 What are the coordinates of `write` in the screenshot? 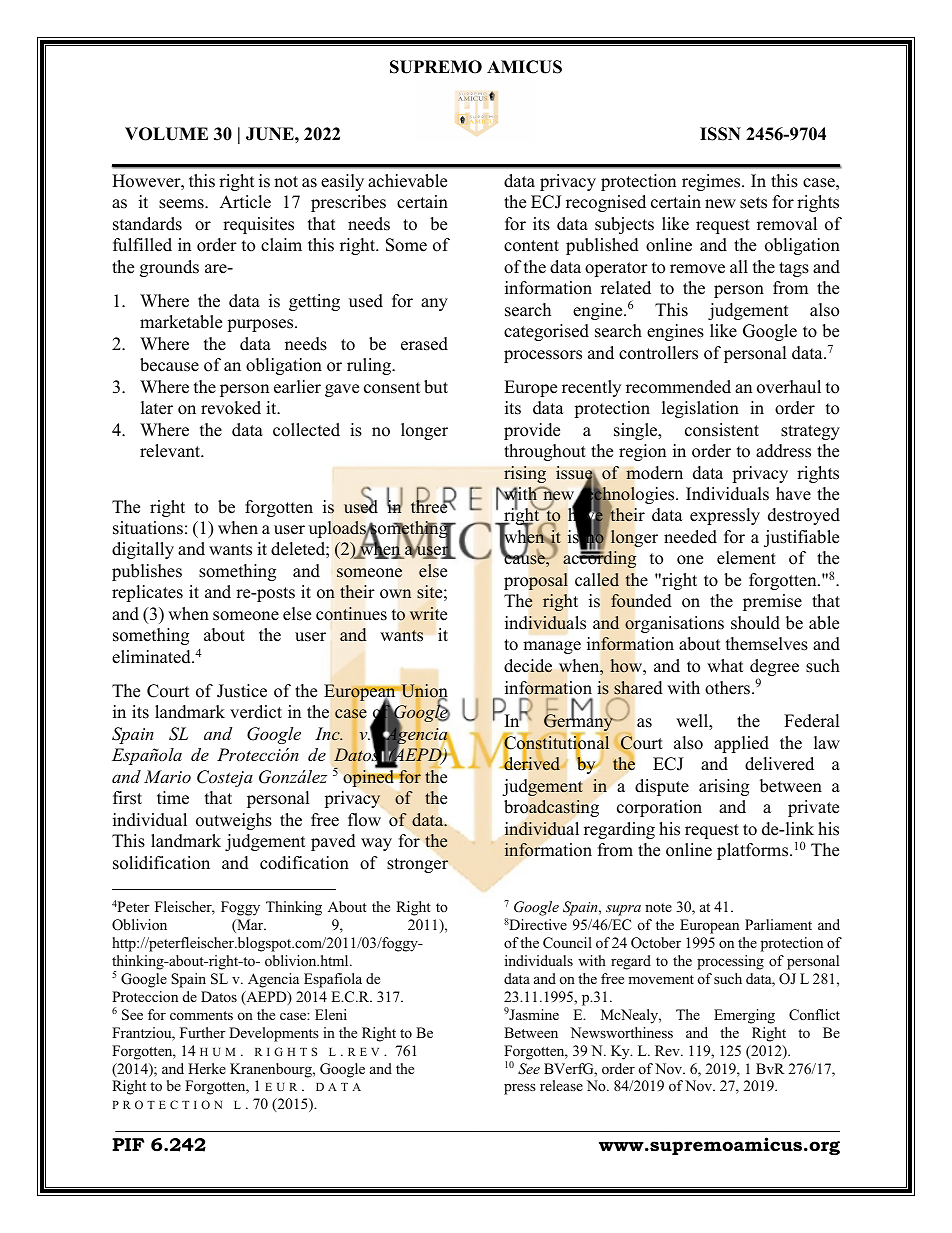 It's located at (428, 613).
